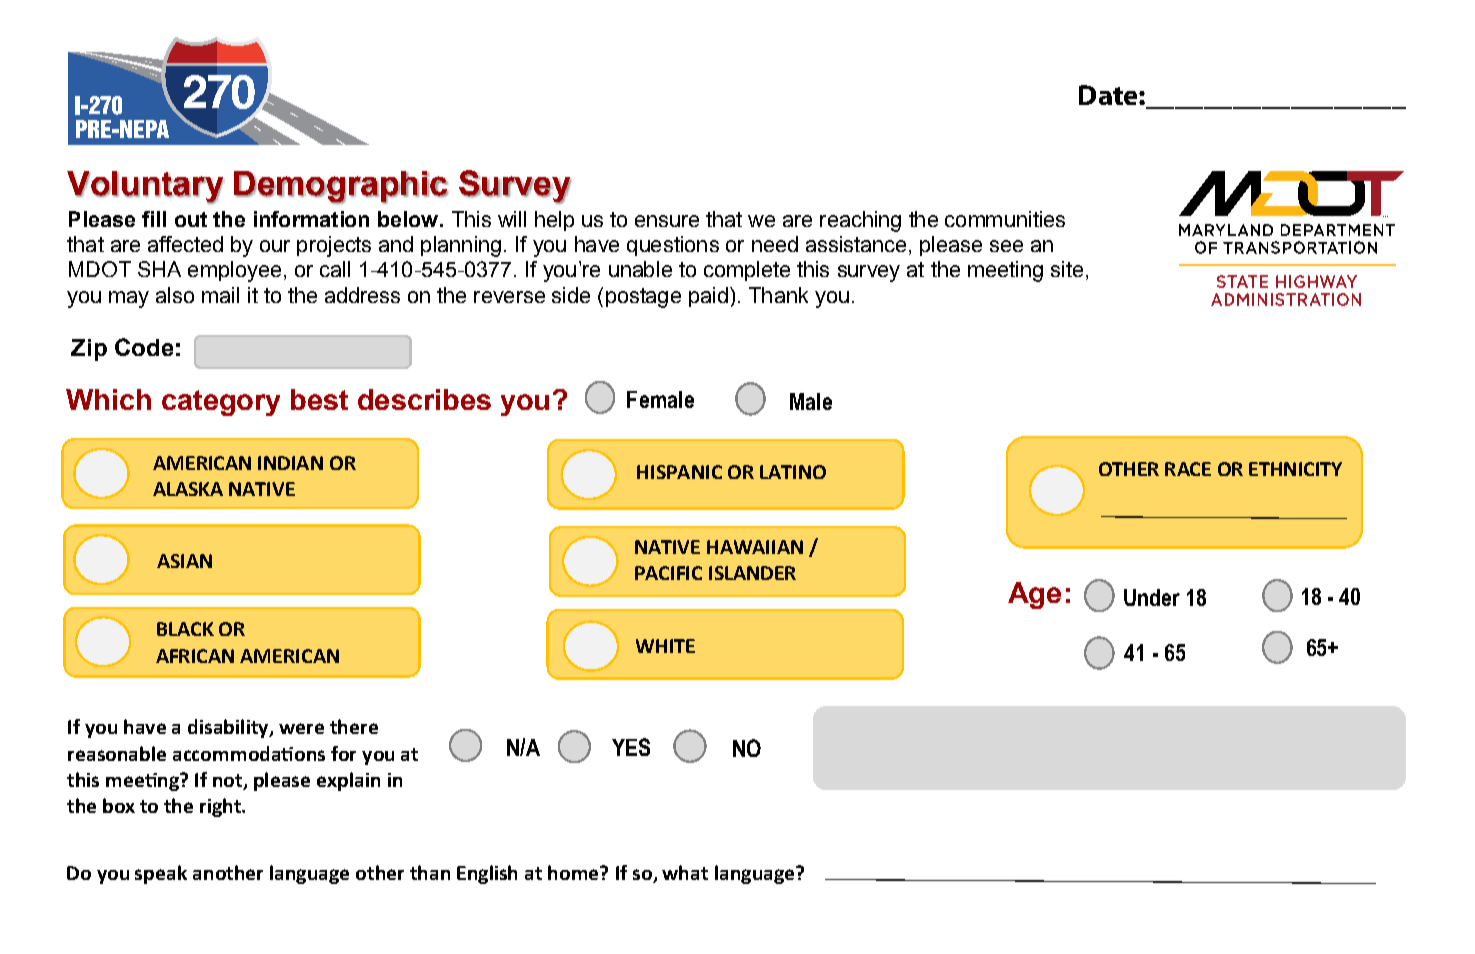  I want to click on INDIAN, so click(290, 463).
